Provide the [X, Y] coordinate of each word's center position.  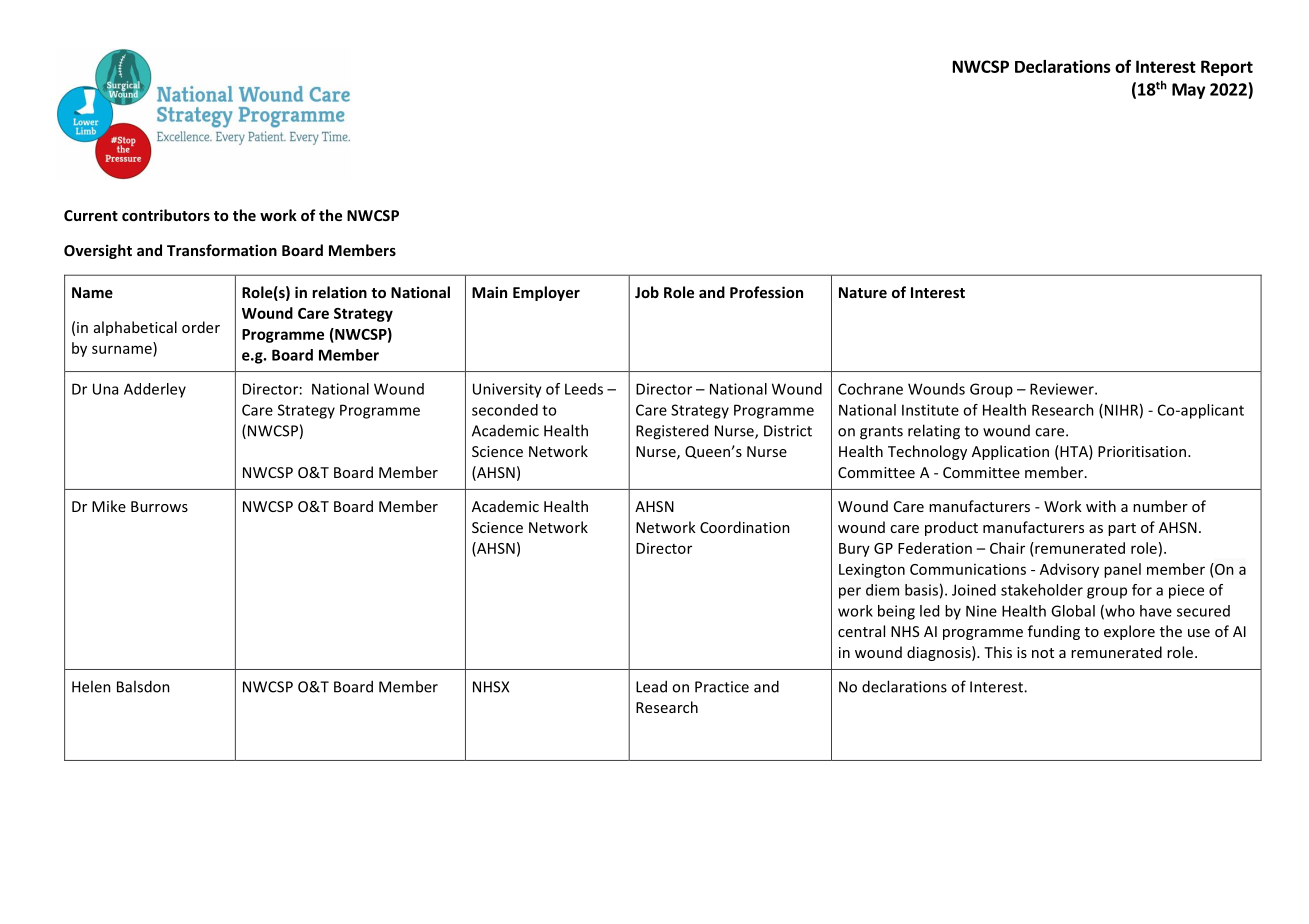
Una [105, 389]
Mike [109, 506]
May [1188, 91]
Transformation [222, 250]
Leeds [584, 389]
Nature [863, 292]
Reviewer [1063, 389]
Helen [91, 686]
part [1122, 529]
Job [647, 292]
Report [1227, 68]
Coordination [745, 527]
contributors [166, 215]
